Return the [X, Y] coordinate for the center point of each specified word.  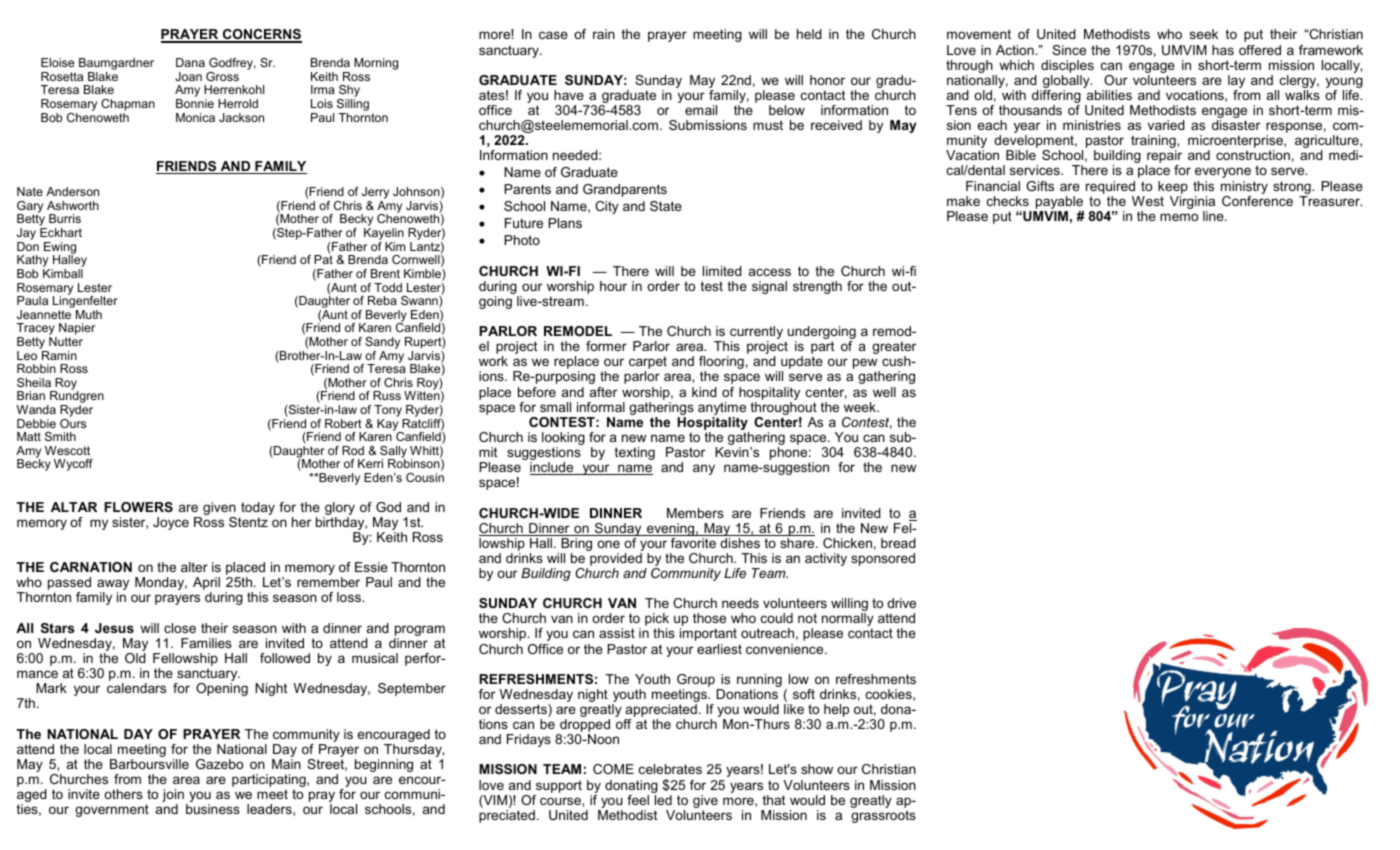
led [663, 800]
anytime [722, 410]
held [809, 34]
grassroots [883, 816]
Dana [190, 62]
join [173, 797]
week [861, 407]
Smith [60, 436]
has [1223, 50]
